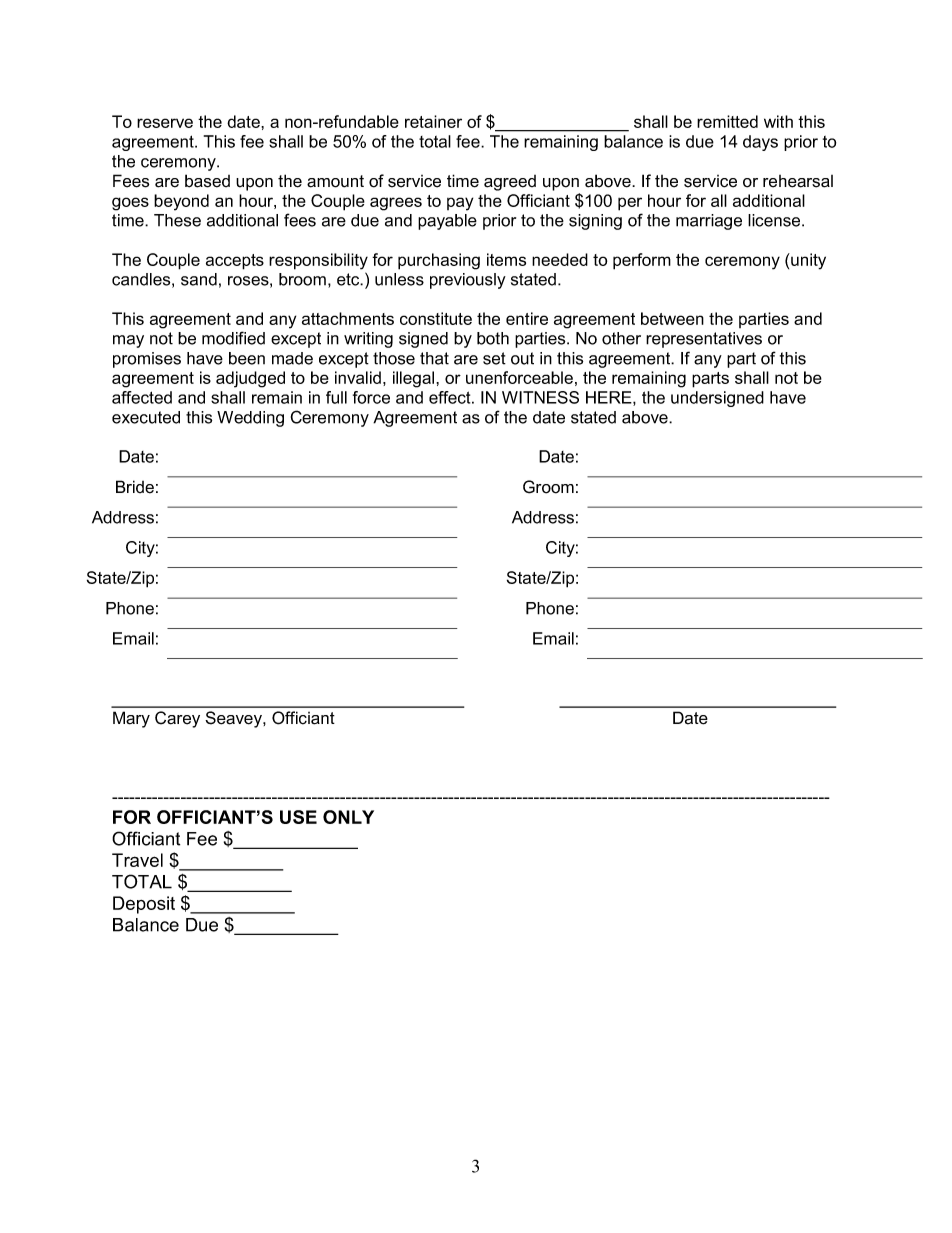  I want to click on USE, so click(298, 817).
